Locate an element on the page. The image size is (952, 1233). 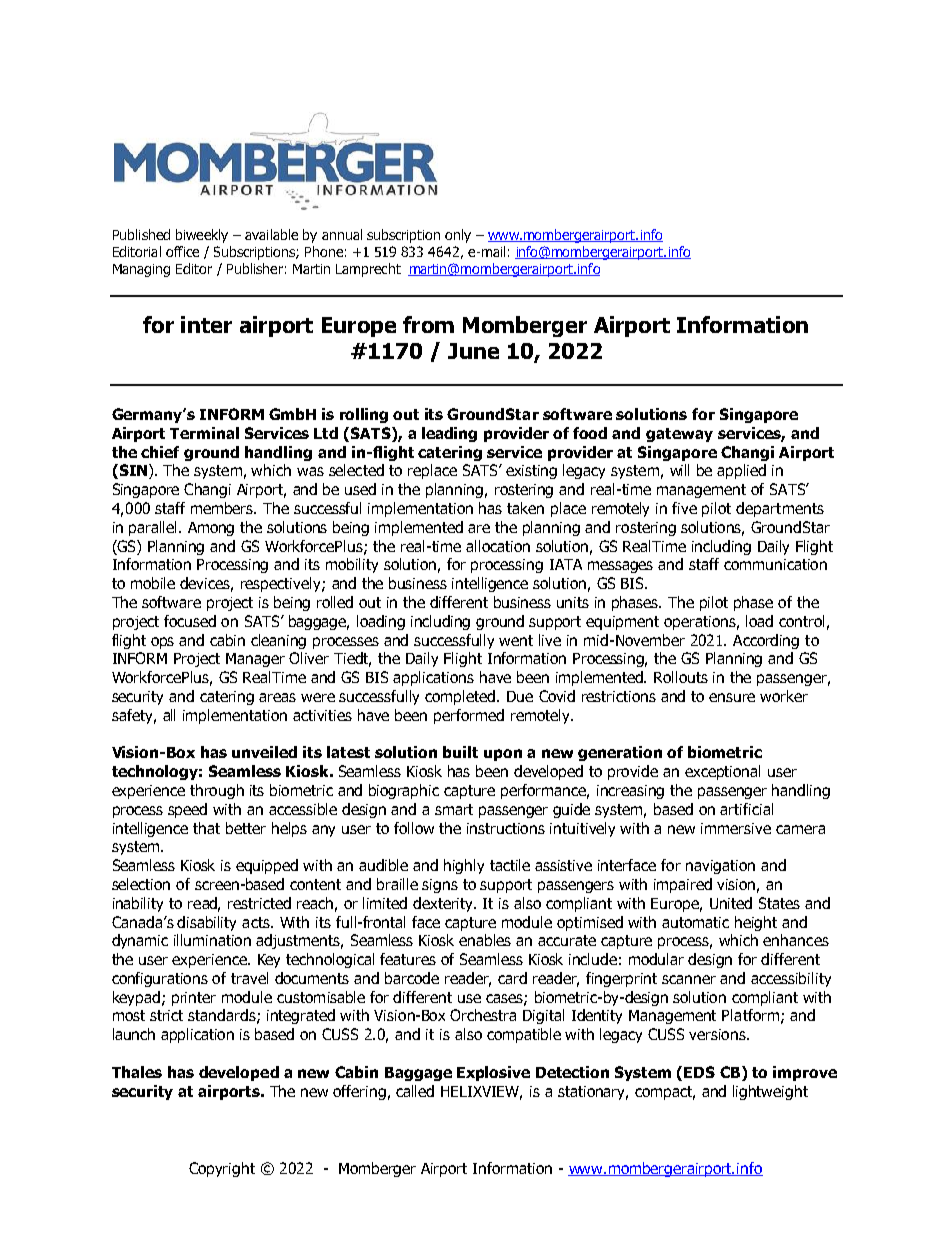
areas is located at coordinates (277, 697).
